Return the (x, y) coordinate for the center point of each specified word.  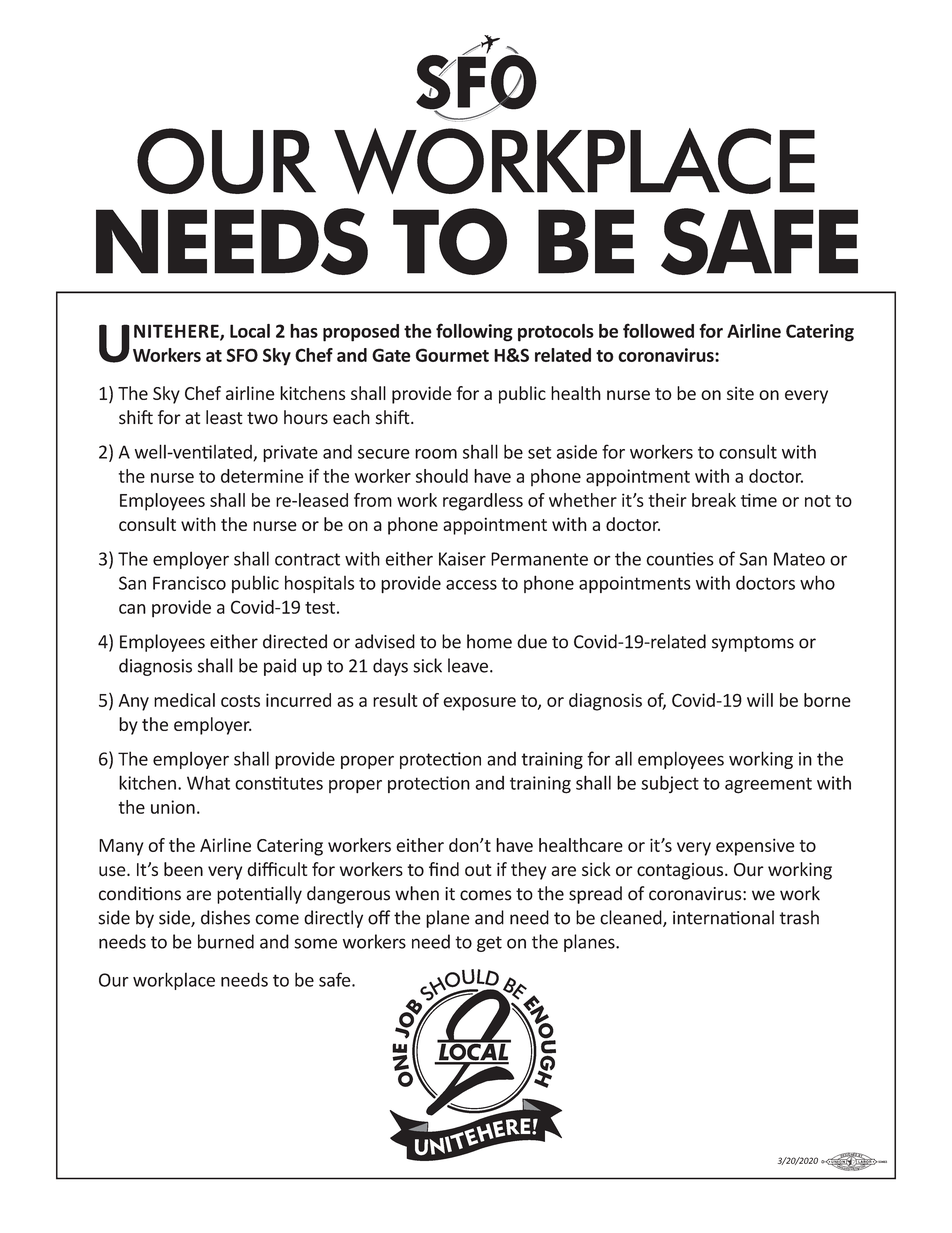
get (489, 944)
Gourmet (452, 355)
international (723, 917)
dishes (225, 917)
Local (250, 331)
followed (658, 330)
